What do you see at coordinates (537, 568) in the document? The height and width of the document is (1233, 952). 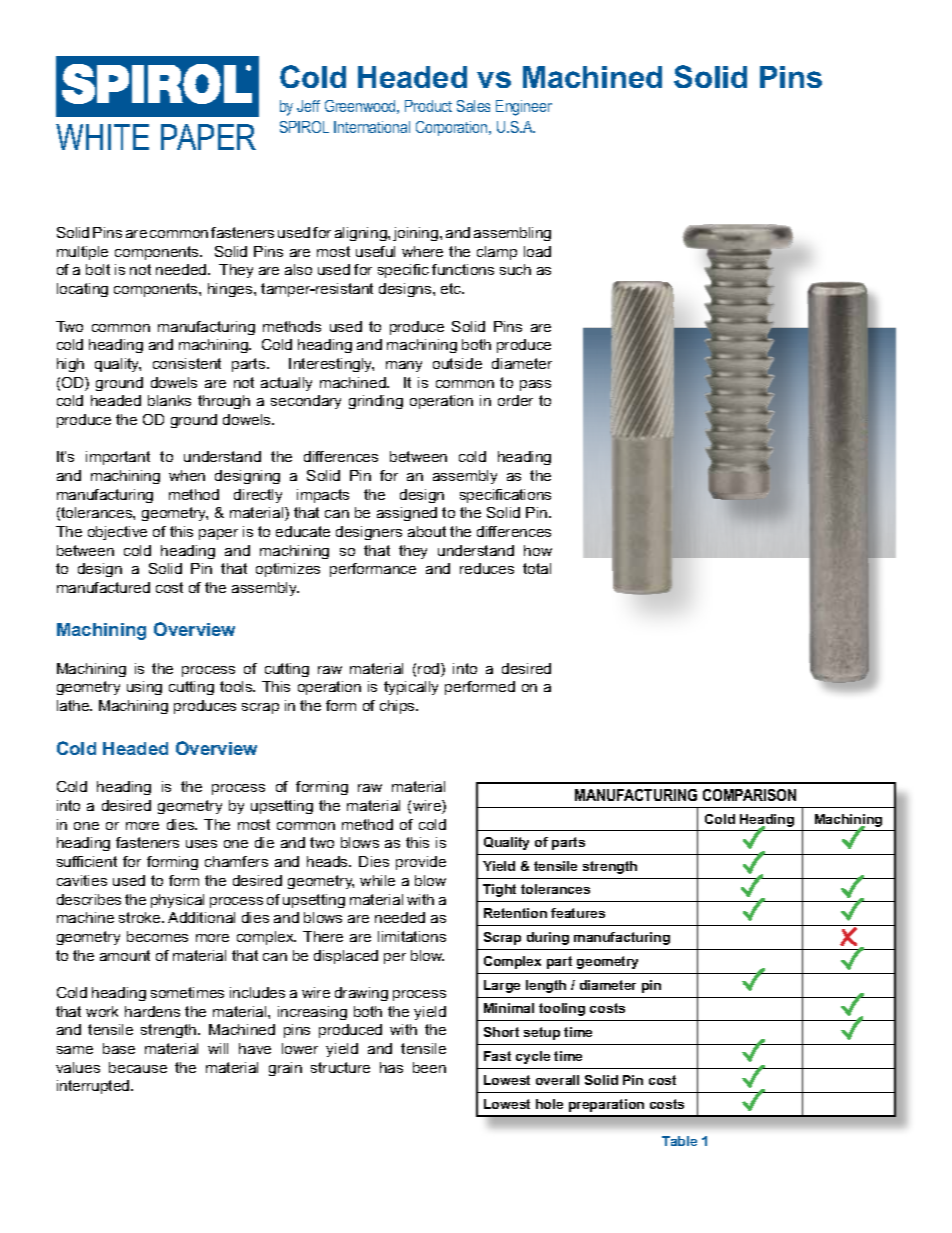 I see `total` at bounding box center [537, 568].
